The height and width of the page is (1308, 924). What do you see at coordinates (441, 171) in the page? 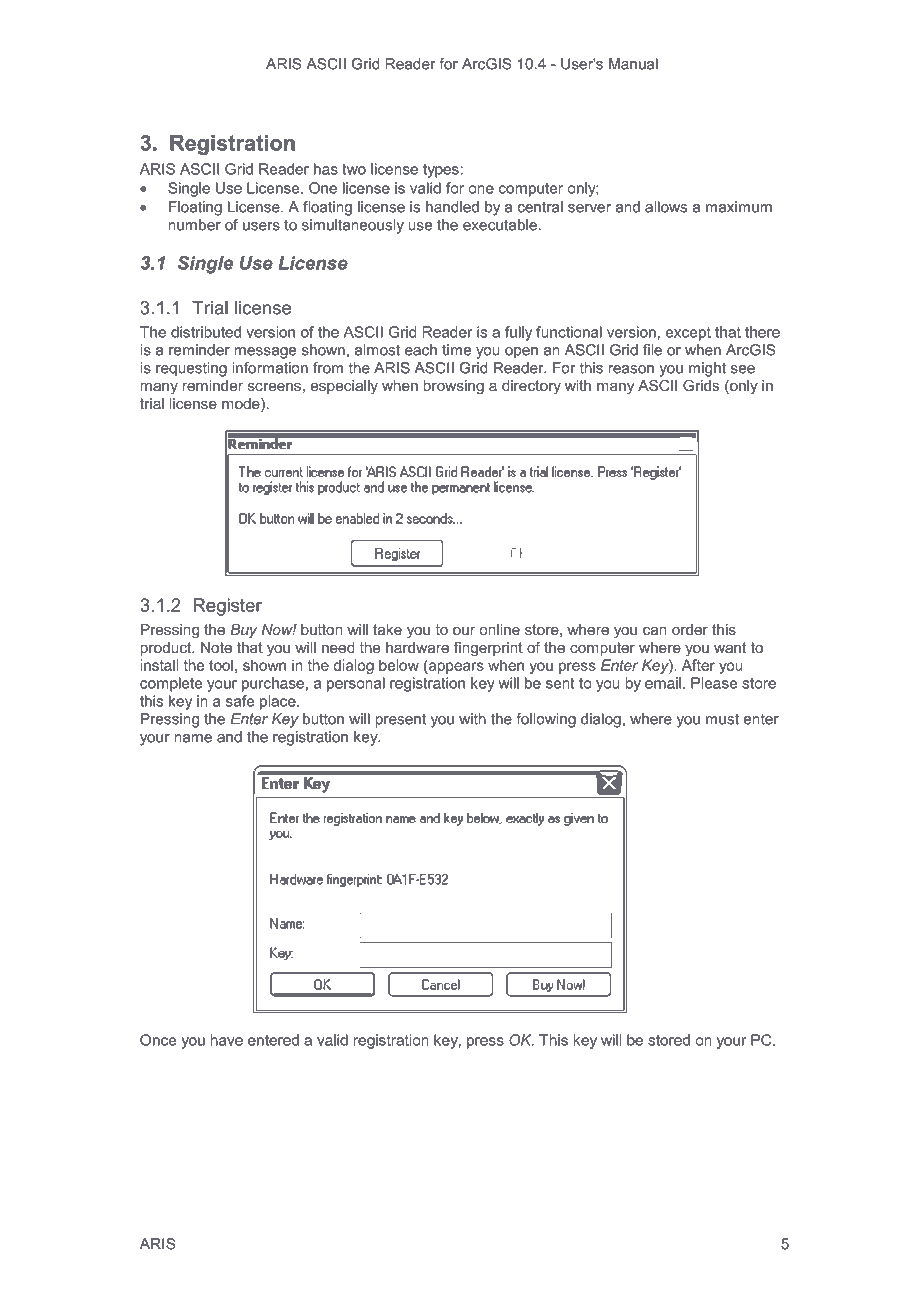
I see `types` at bounding box center [441, 171].
